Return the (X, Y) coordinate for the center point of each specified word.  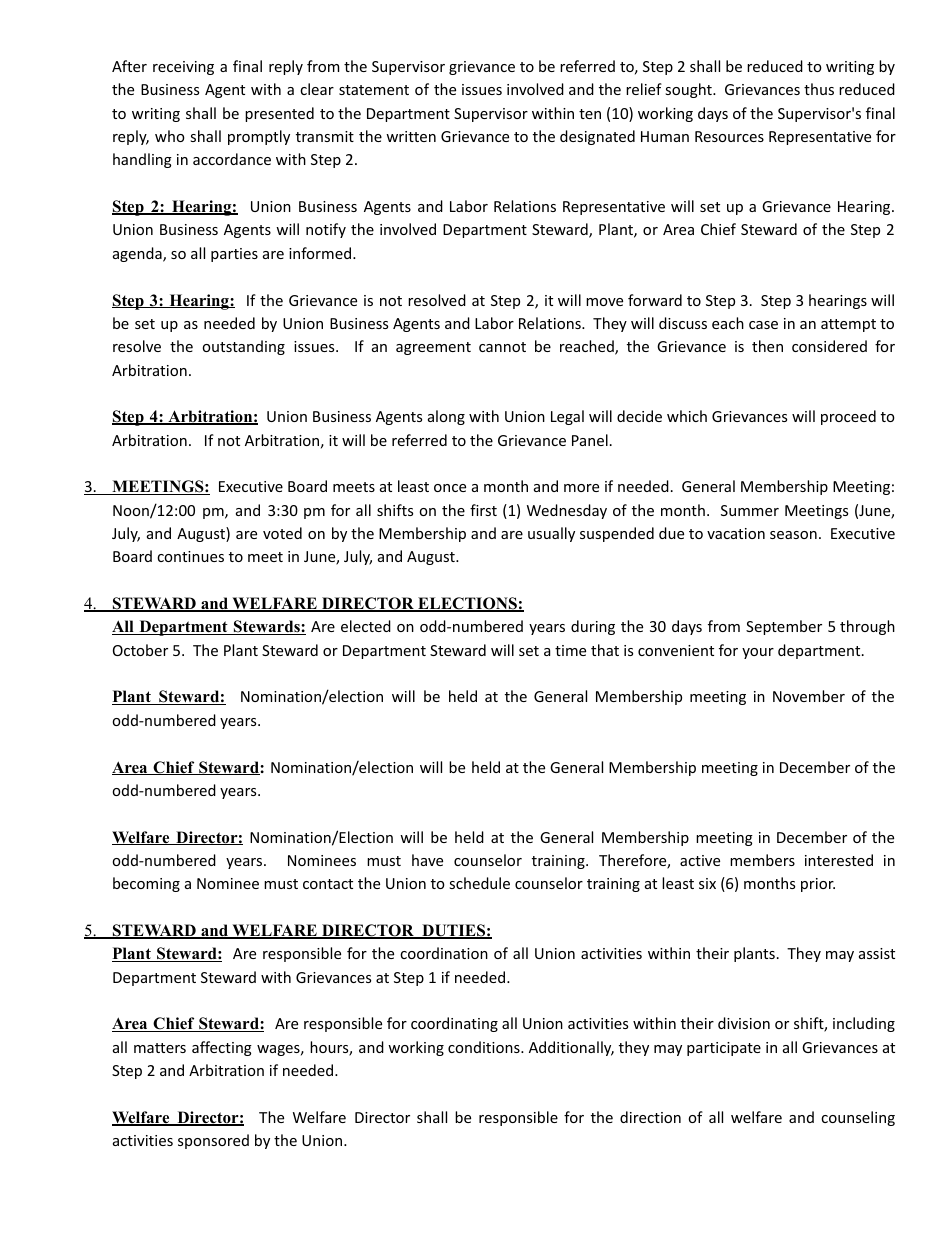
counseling (858, 1118)
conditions (485, 1047)
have (427, 860)
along (446, 417)
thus (819, 89)
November (809, 696)
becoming (146, 884)
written (411, 136)
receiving (183, 68)
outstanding (243, 347)
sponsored (213, 1141)
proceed (848, 417)
